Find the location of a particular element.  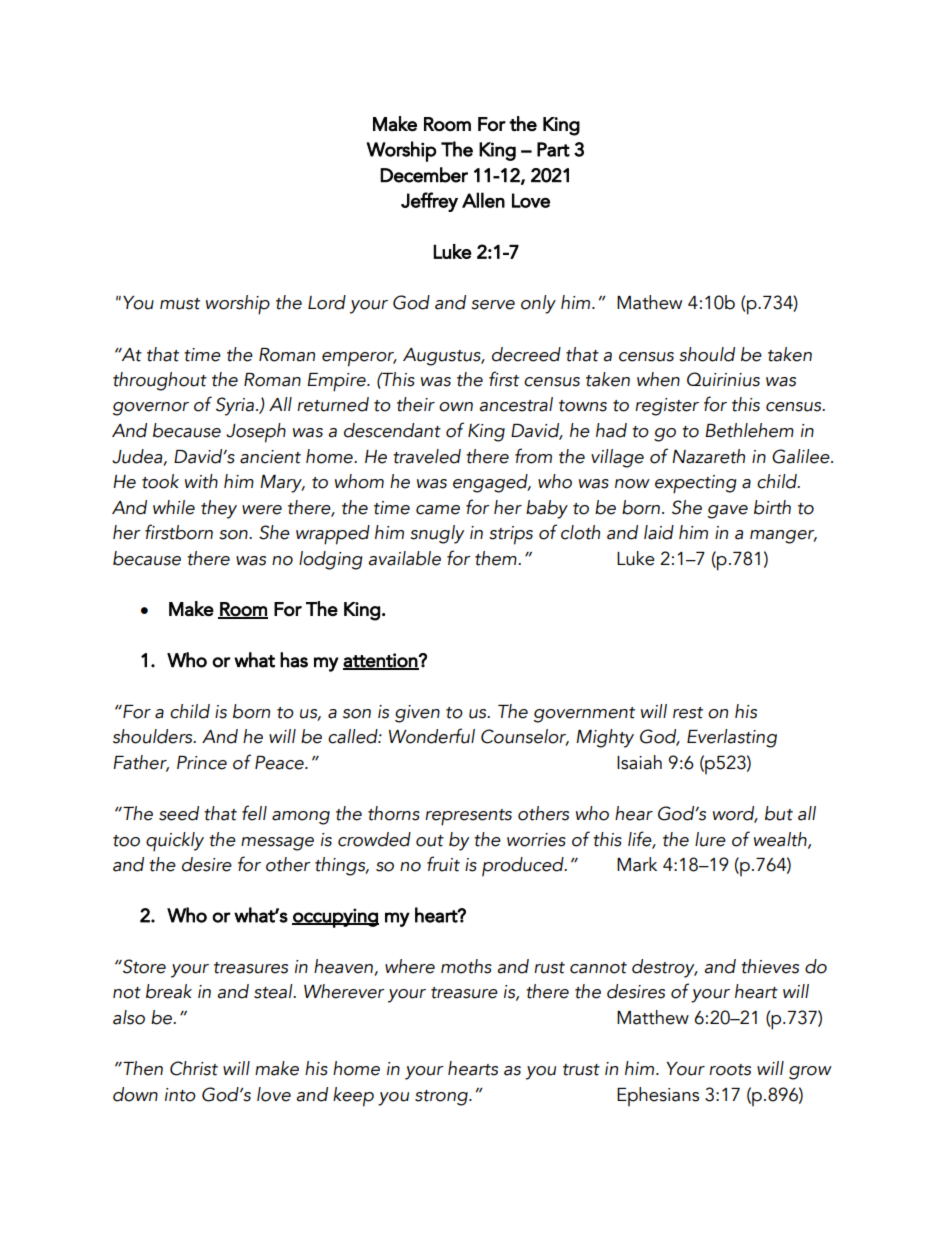

rest is located at coordinates (688, 713).
